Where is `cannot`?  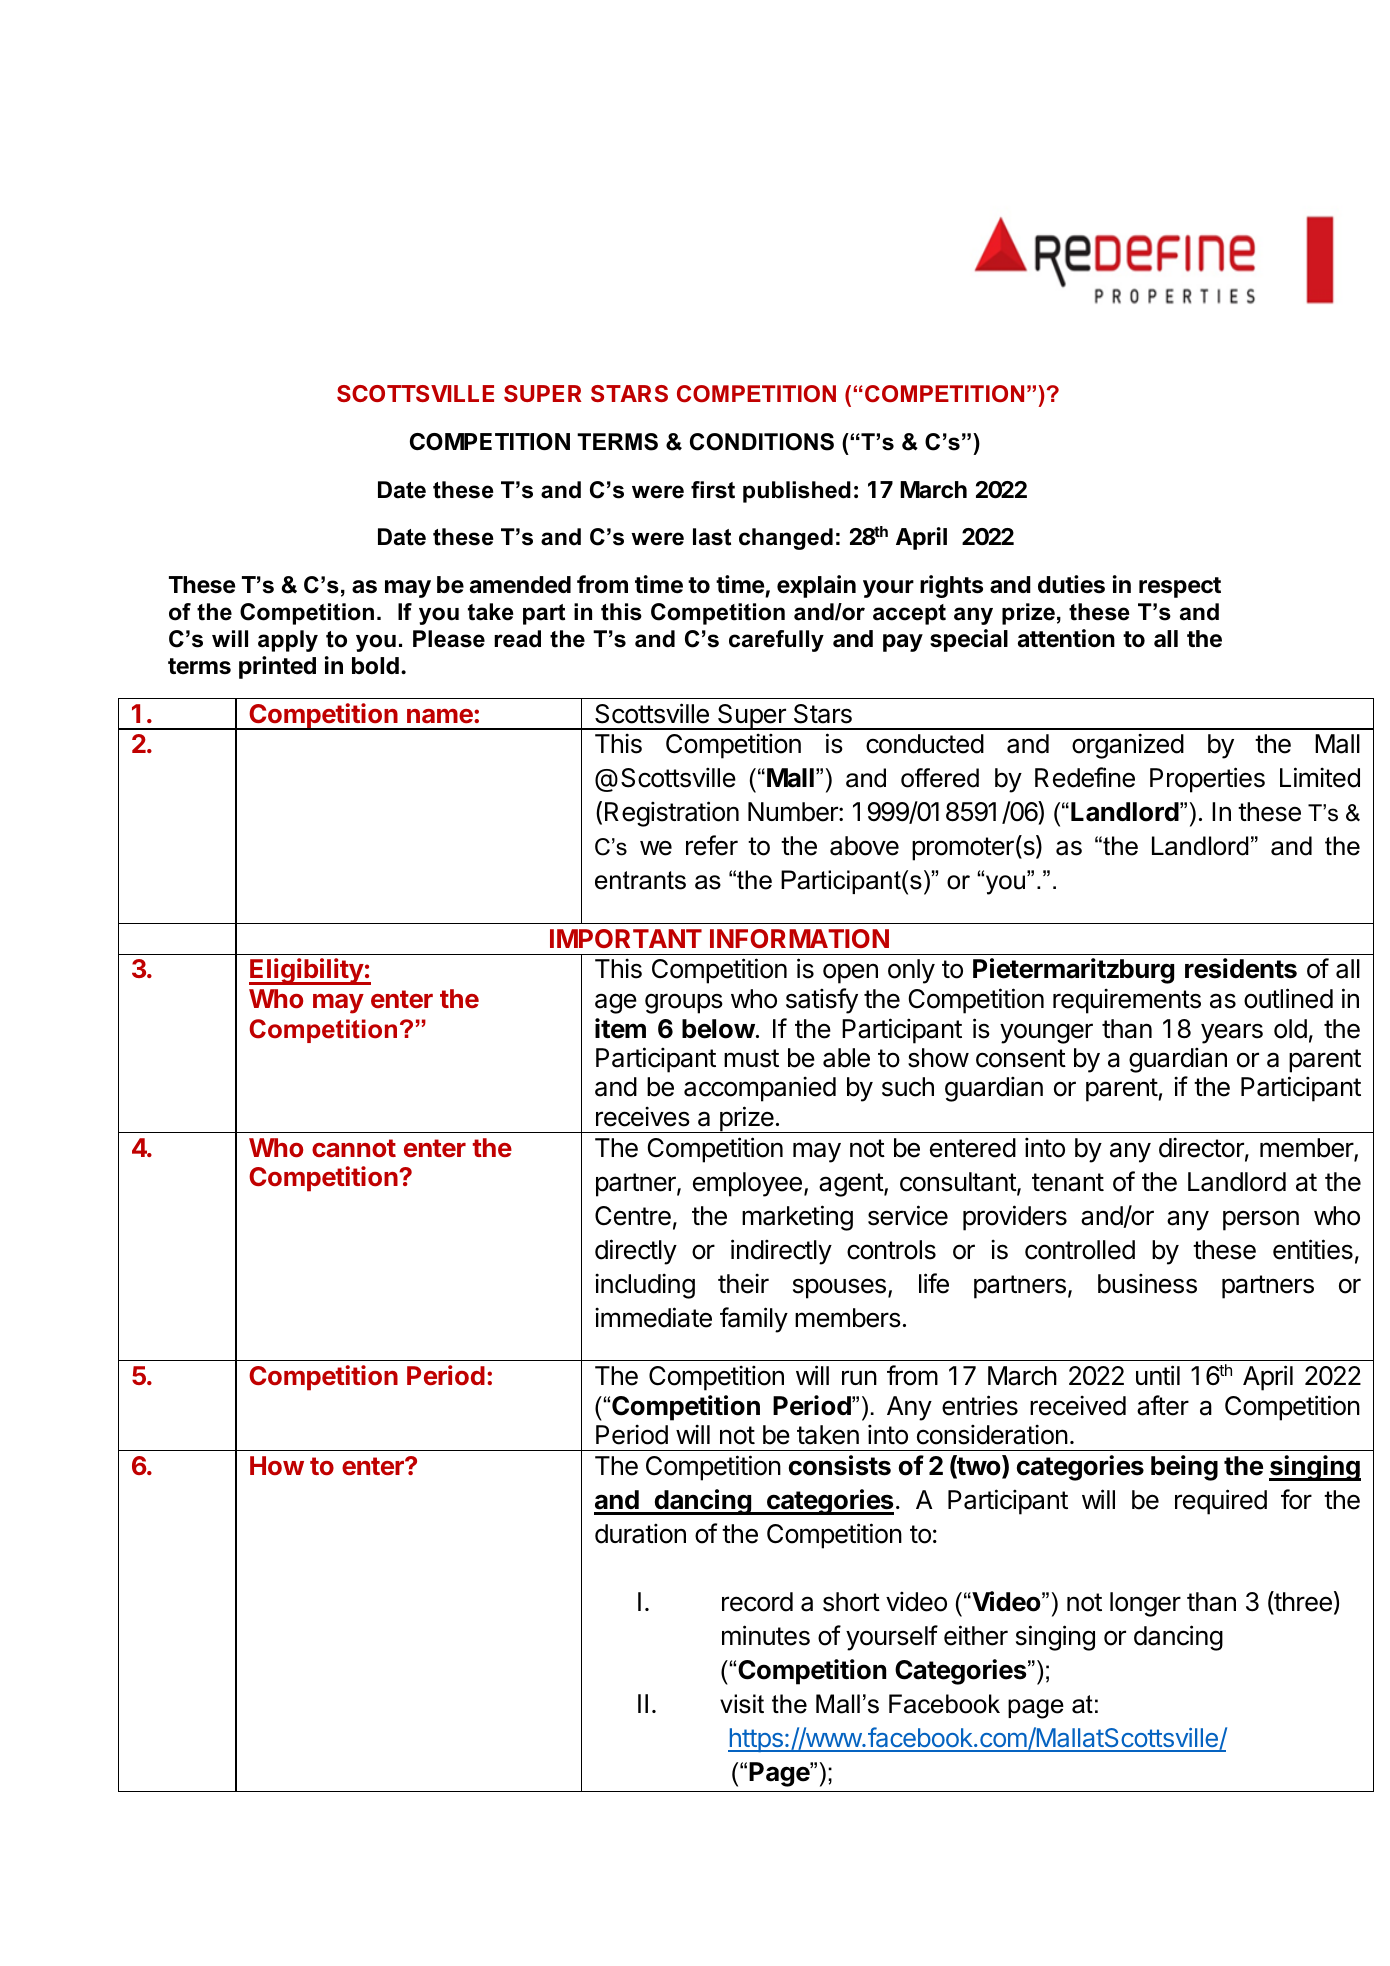 cannot is located at coordinates (354, 1148).
